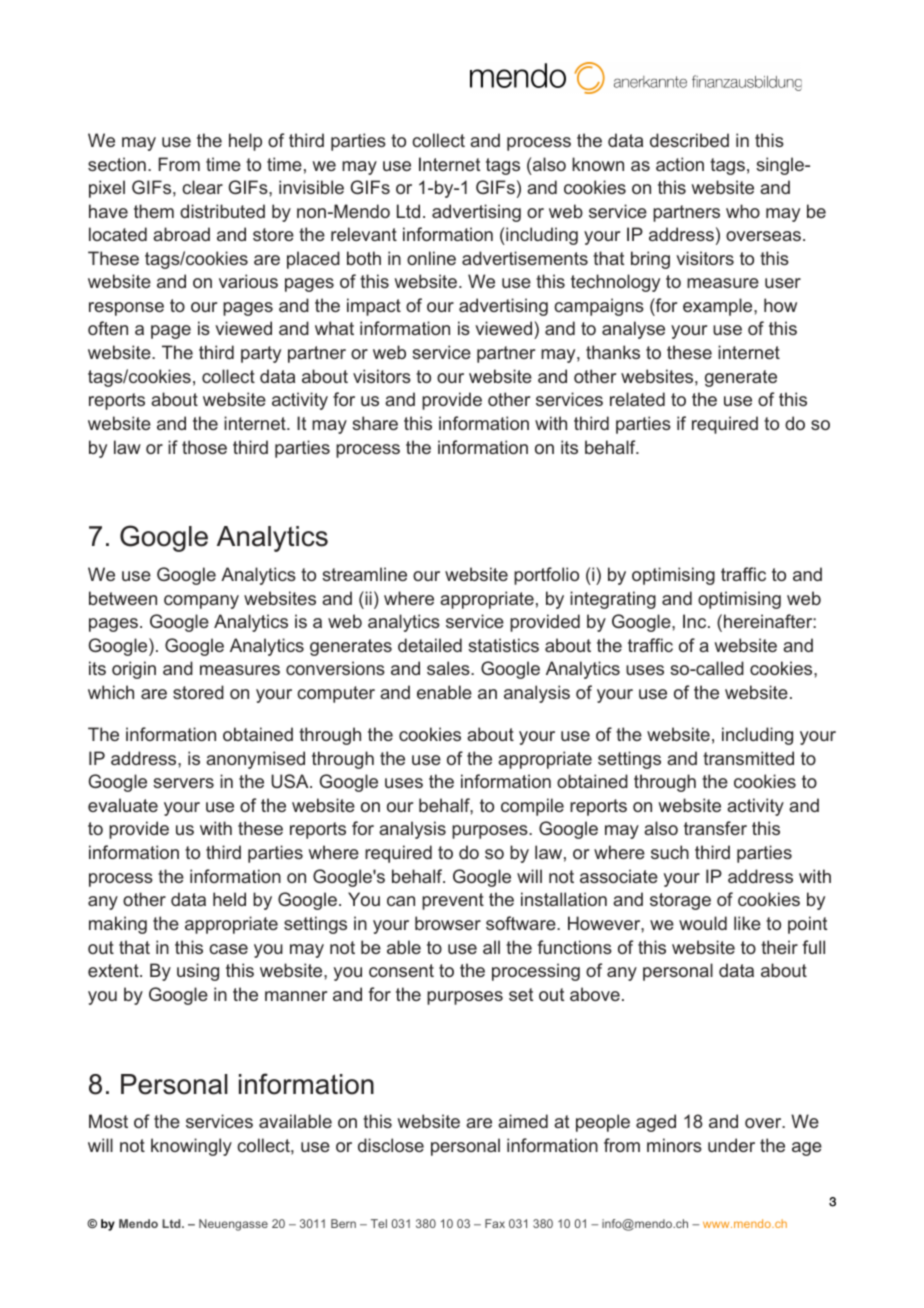 This document has width=924, height=1308. I want to click on clear, so click(202, 187).
